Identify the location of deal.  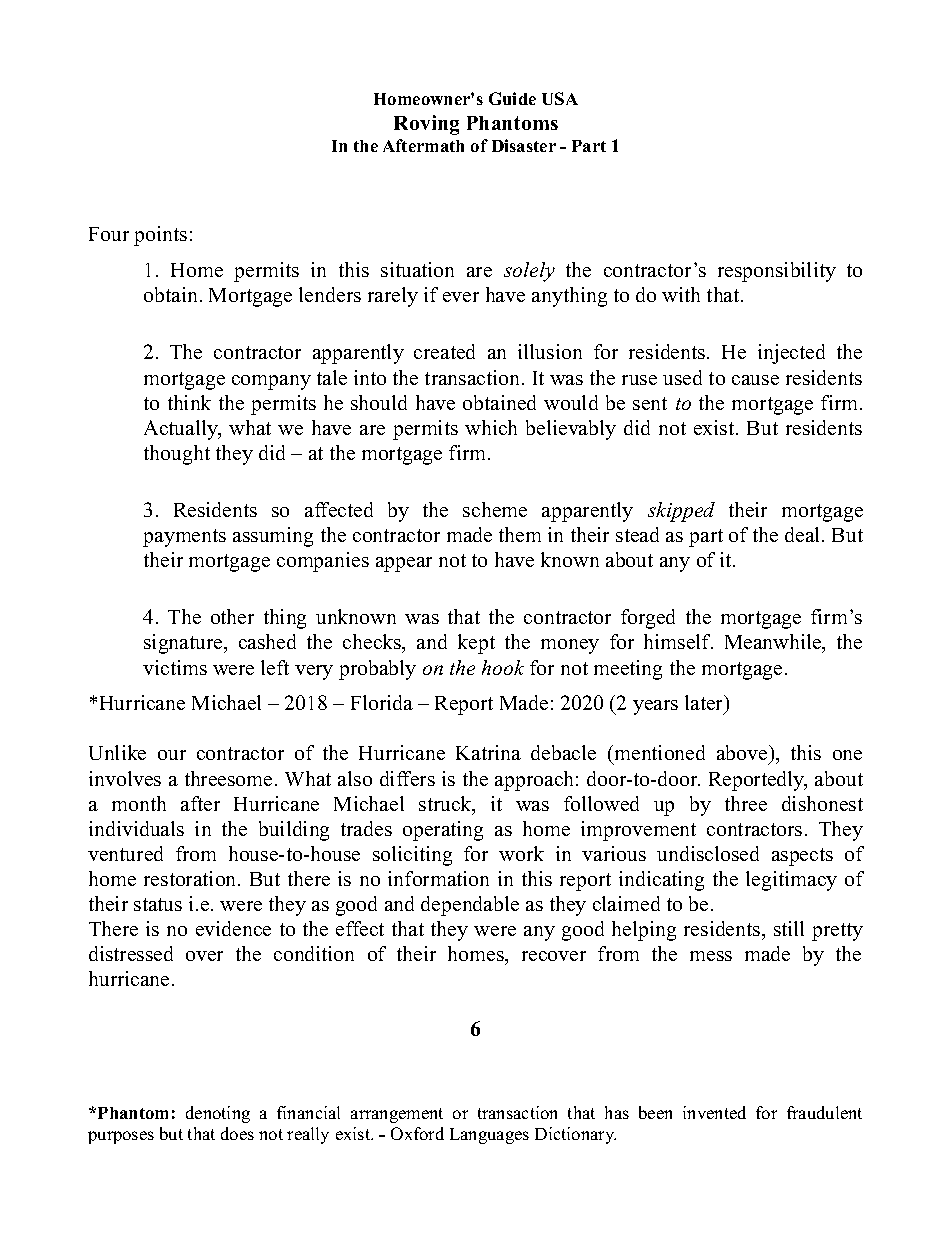
(804, 534).
